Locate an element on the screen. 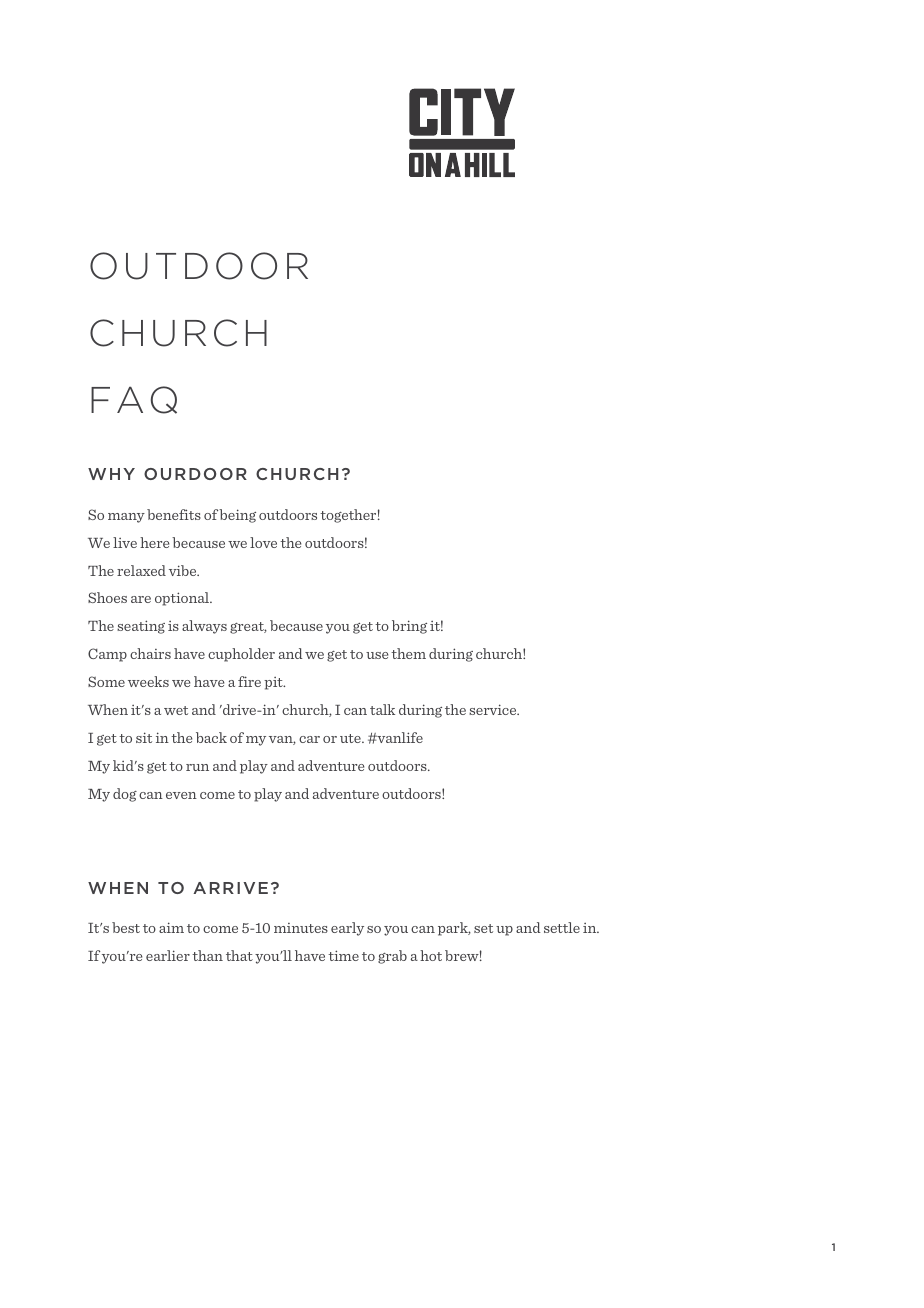  love is located at coordinates (263, 542).
